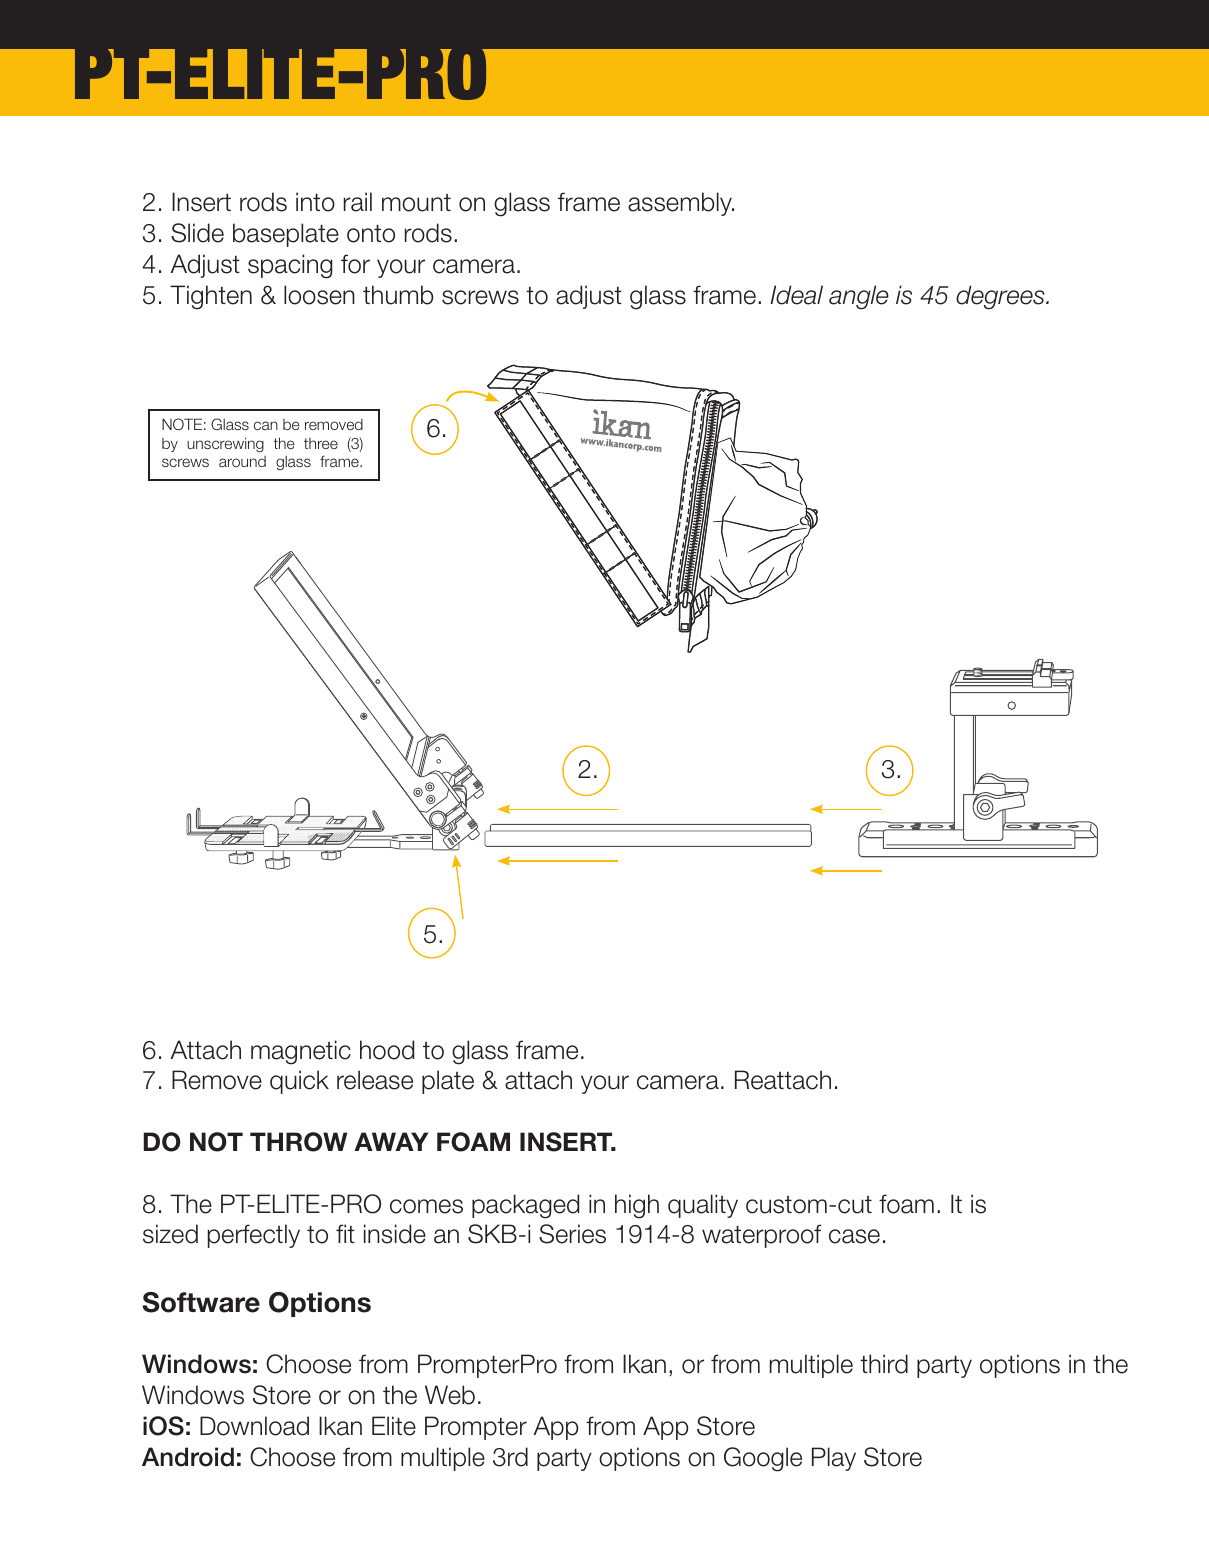 This image has height=1564, width=1209. I want to click on hood, so click(387, 1050).
